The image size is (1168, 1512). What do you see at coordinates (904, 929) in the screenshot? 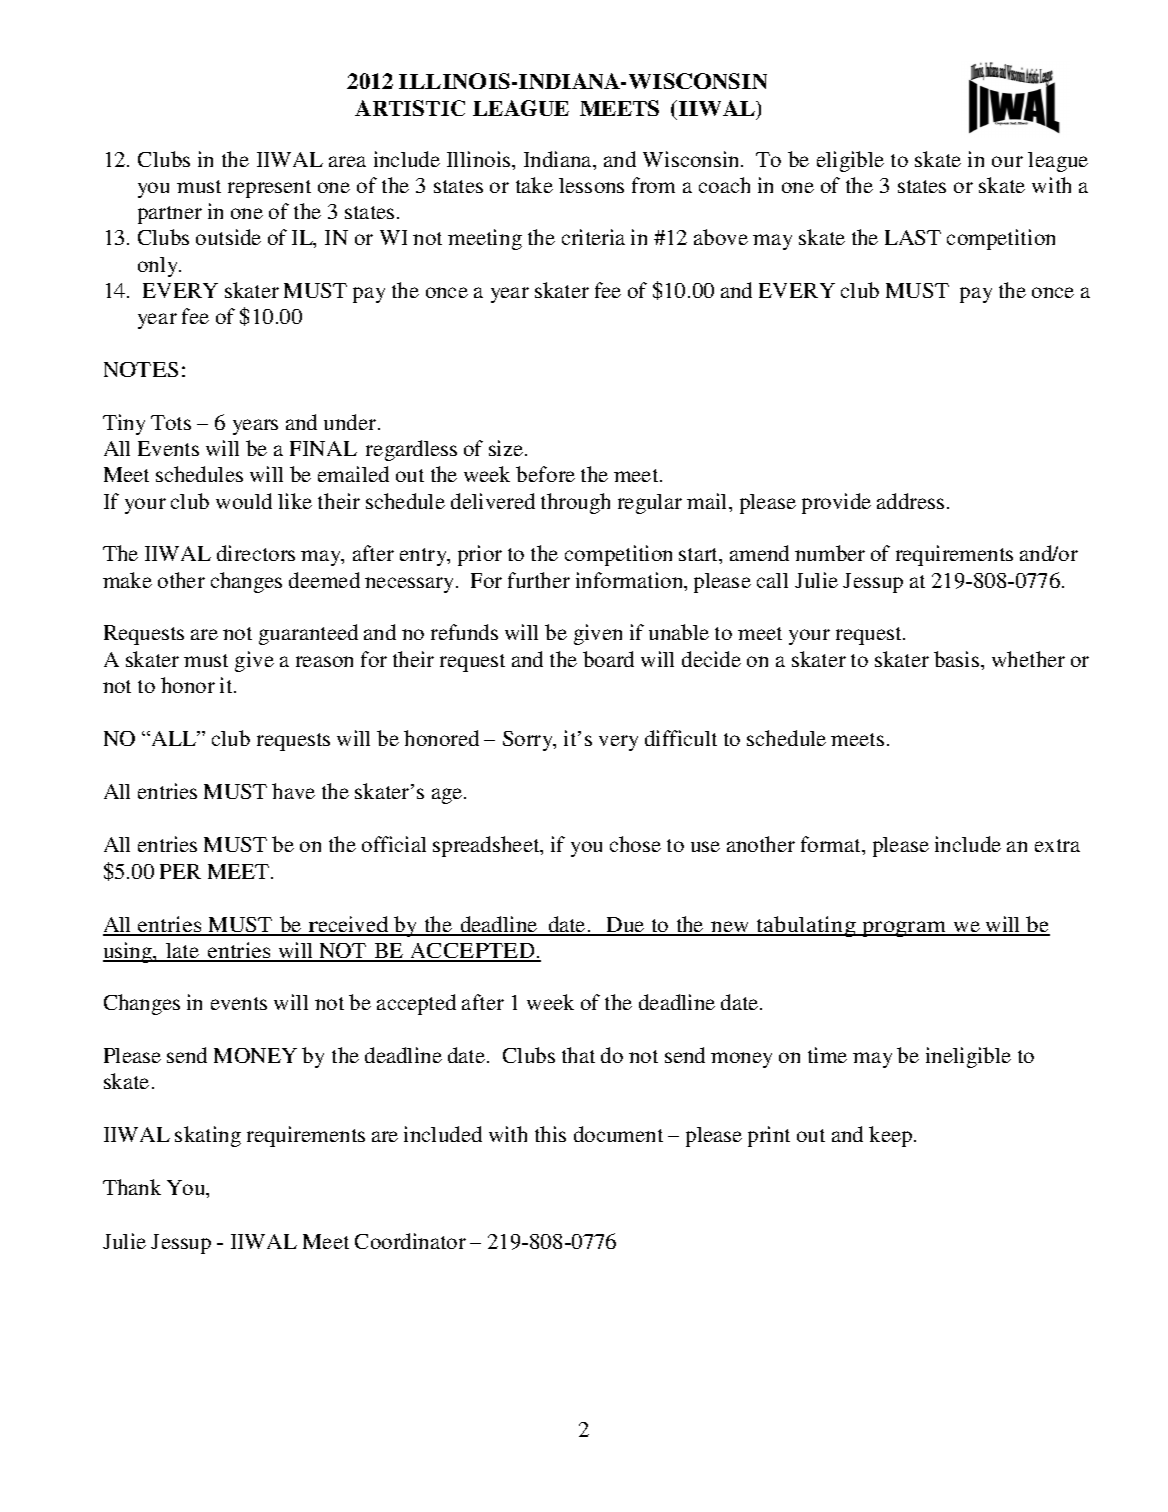
I see `program` at bounding box center [904, 929].
